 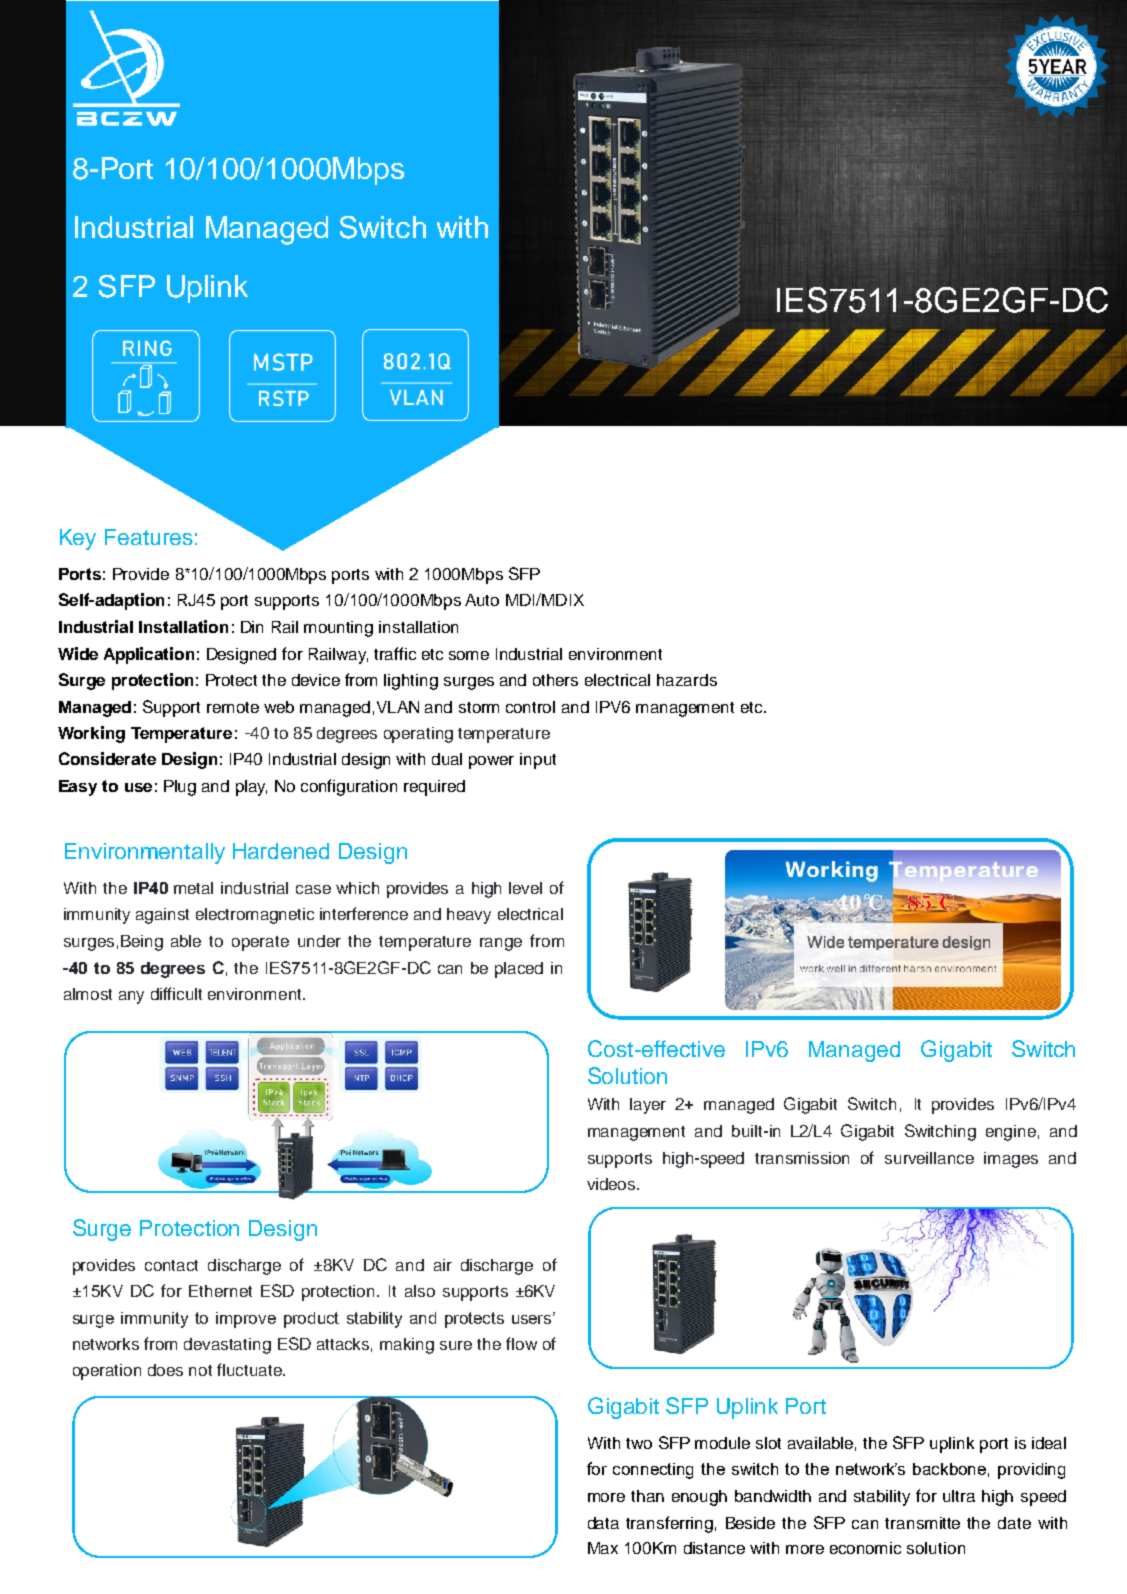 I want to click on input, so click(x=538, y=761).
